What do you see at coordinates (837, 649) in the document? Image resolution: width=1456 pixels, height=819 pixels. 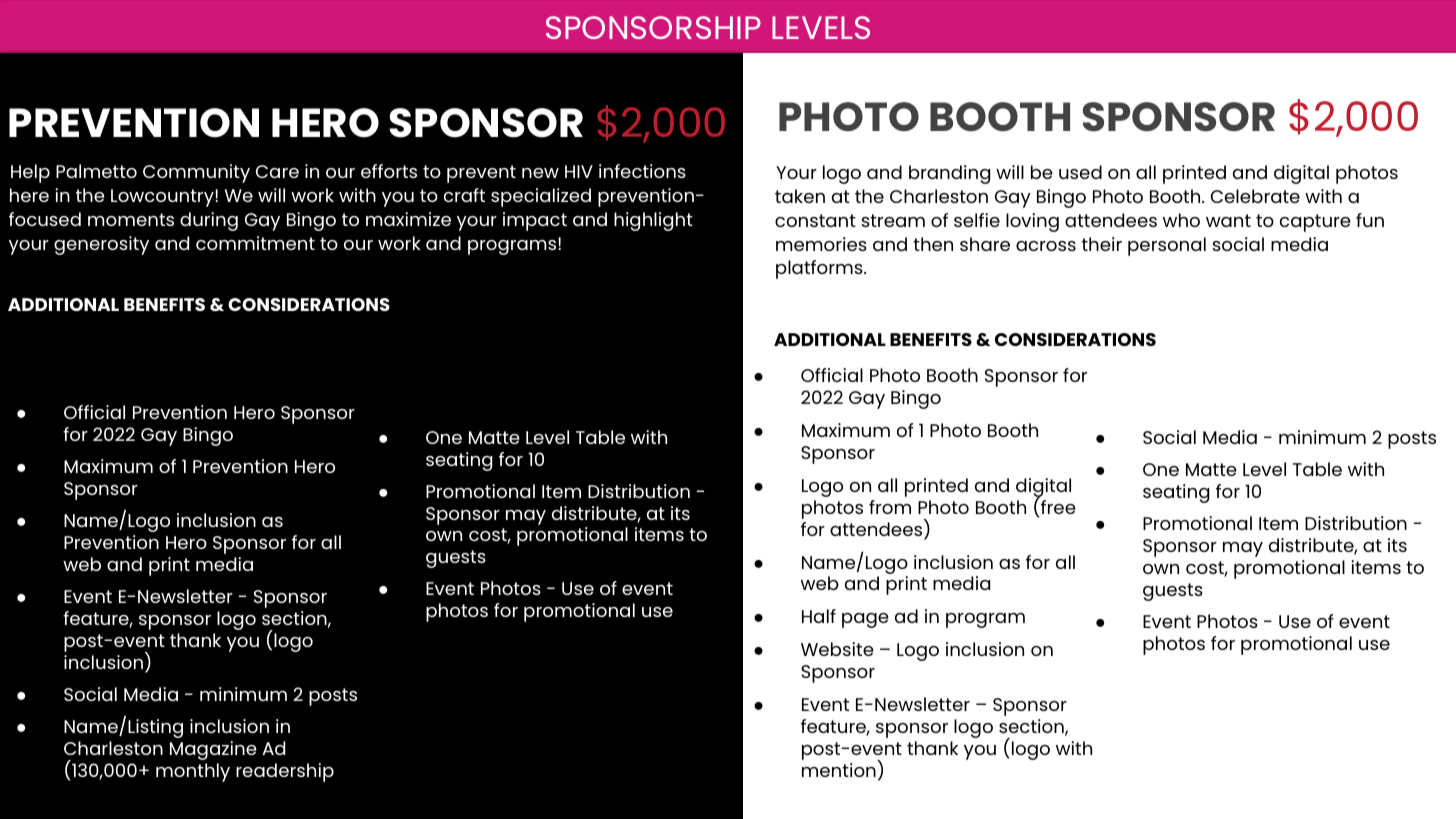 I see `Website` at bounding box center [837, 649].
